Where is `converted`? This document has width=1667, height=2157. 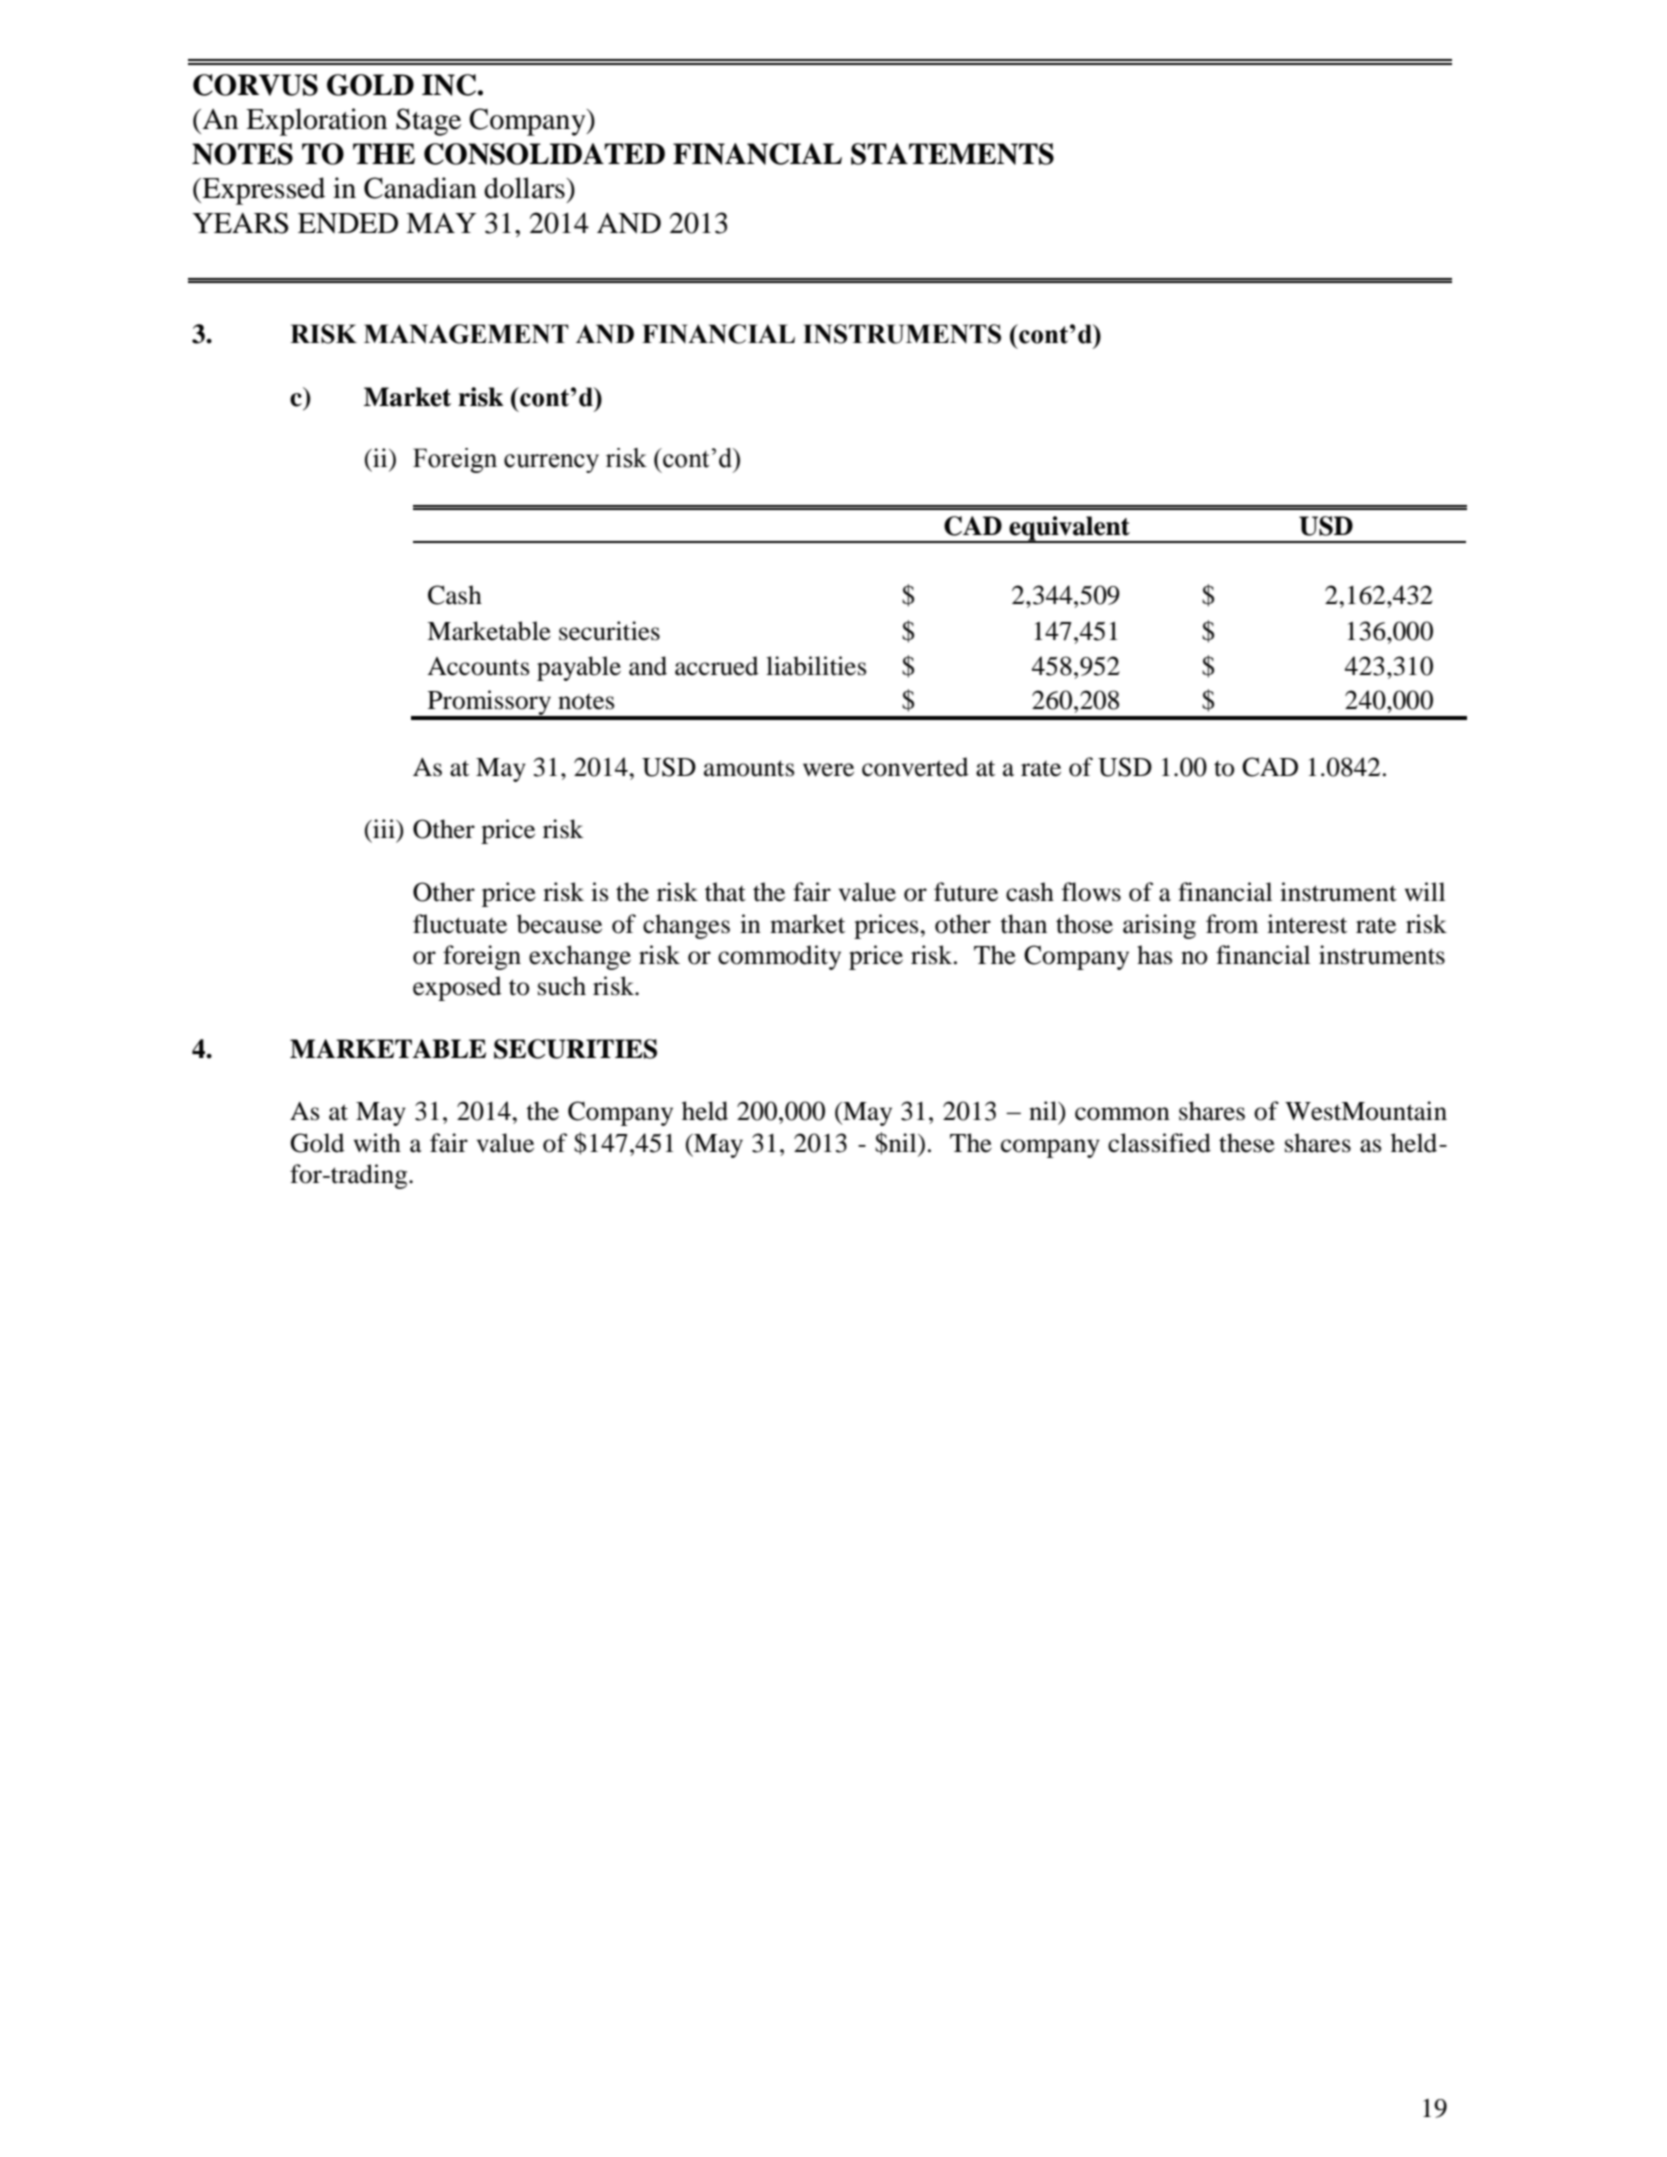 converted is located at coordinates (915, 767).
